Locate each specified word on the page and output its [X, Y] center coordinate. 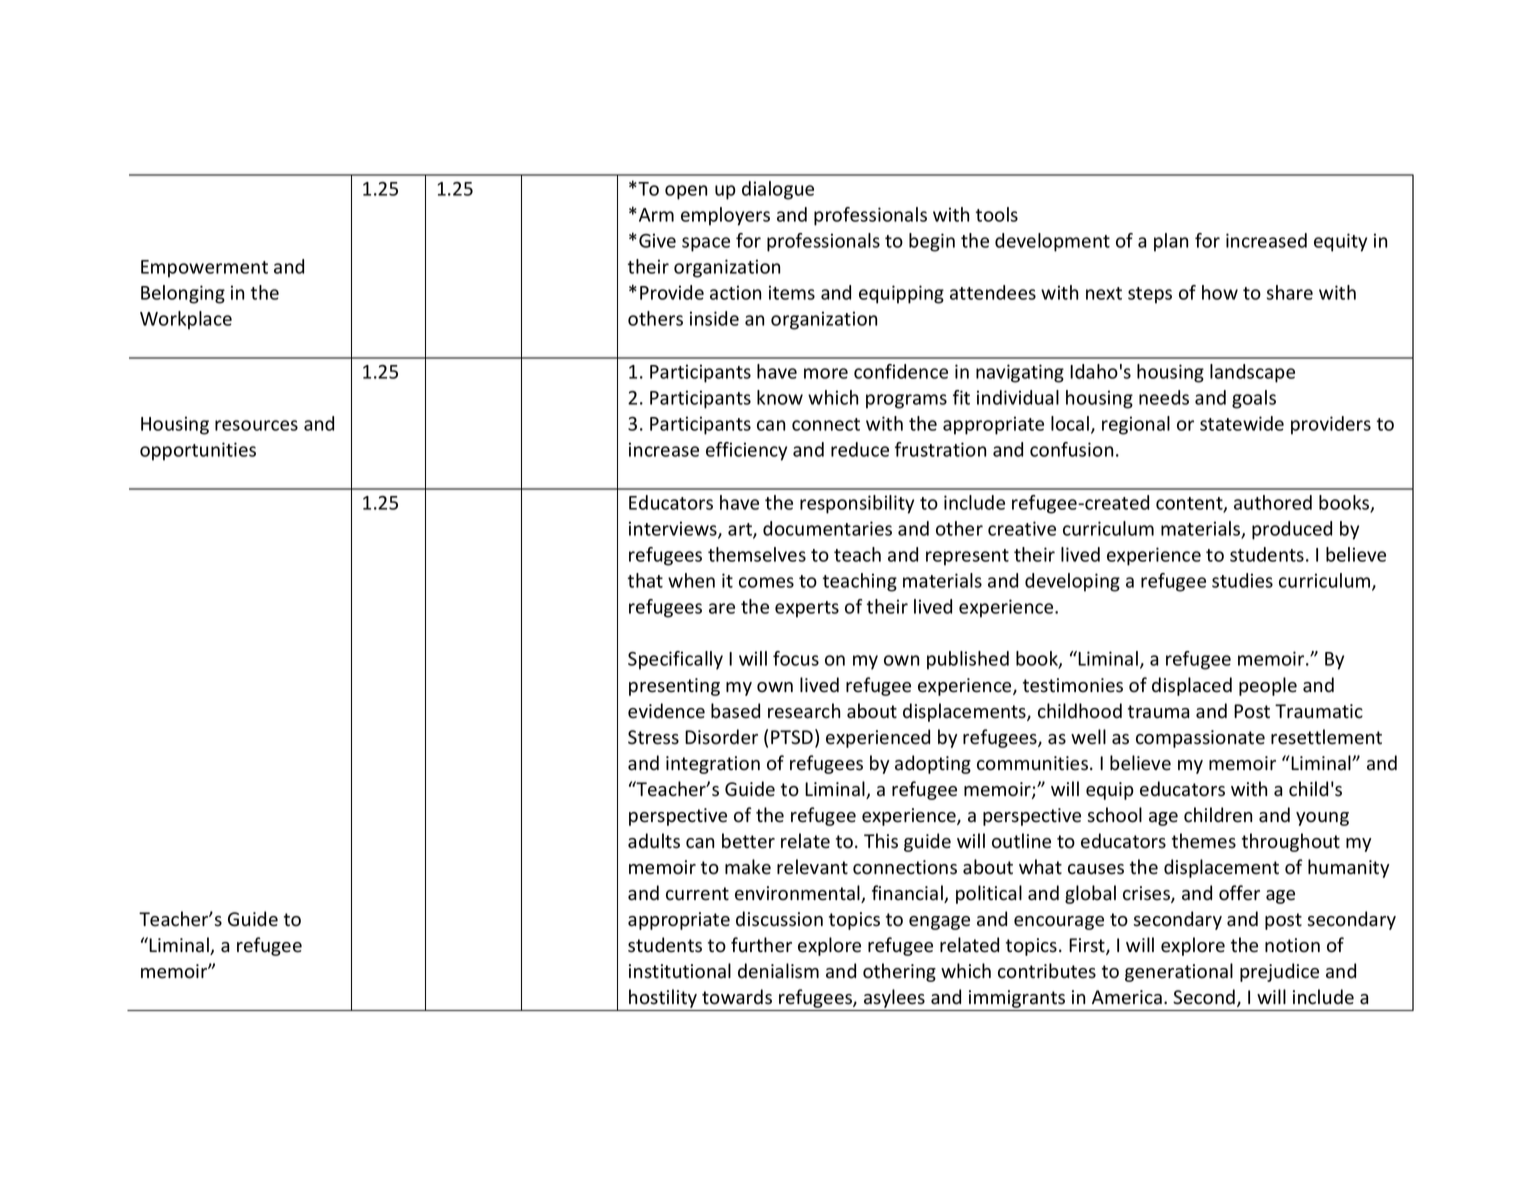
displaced [1192, 686]
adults [654, 841]
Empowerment [204, 269]
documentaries [827, 528]
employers [725, 216]
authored [1273, 502]
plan [1171, 242]
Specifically [675, 660]
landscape [1252, 373]
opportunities [198, 451]
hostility [663, 1000]
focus [796, 658]
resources [256, 425]
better [748, 841]
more [826, 373]
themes [1204, 841]
